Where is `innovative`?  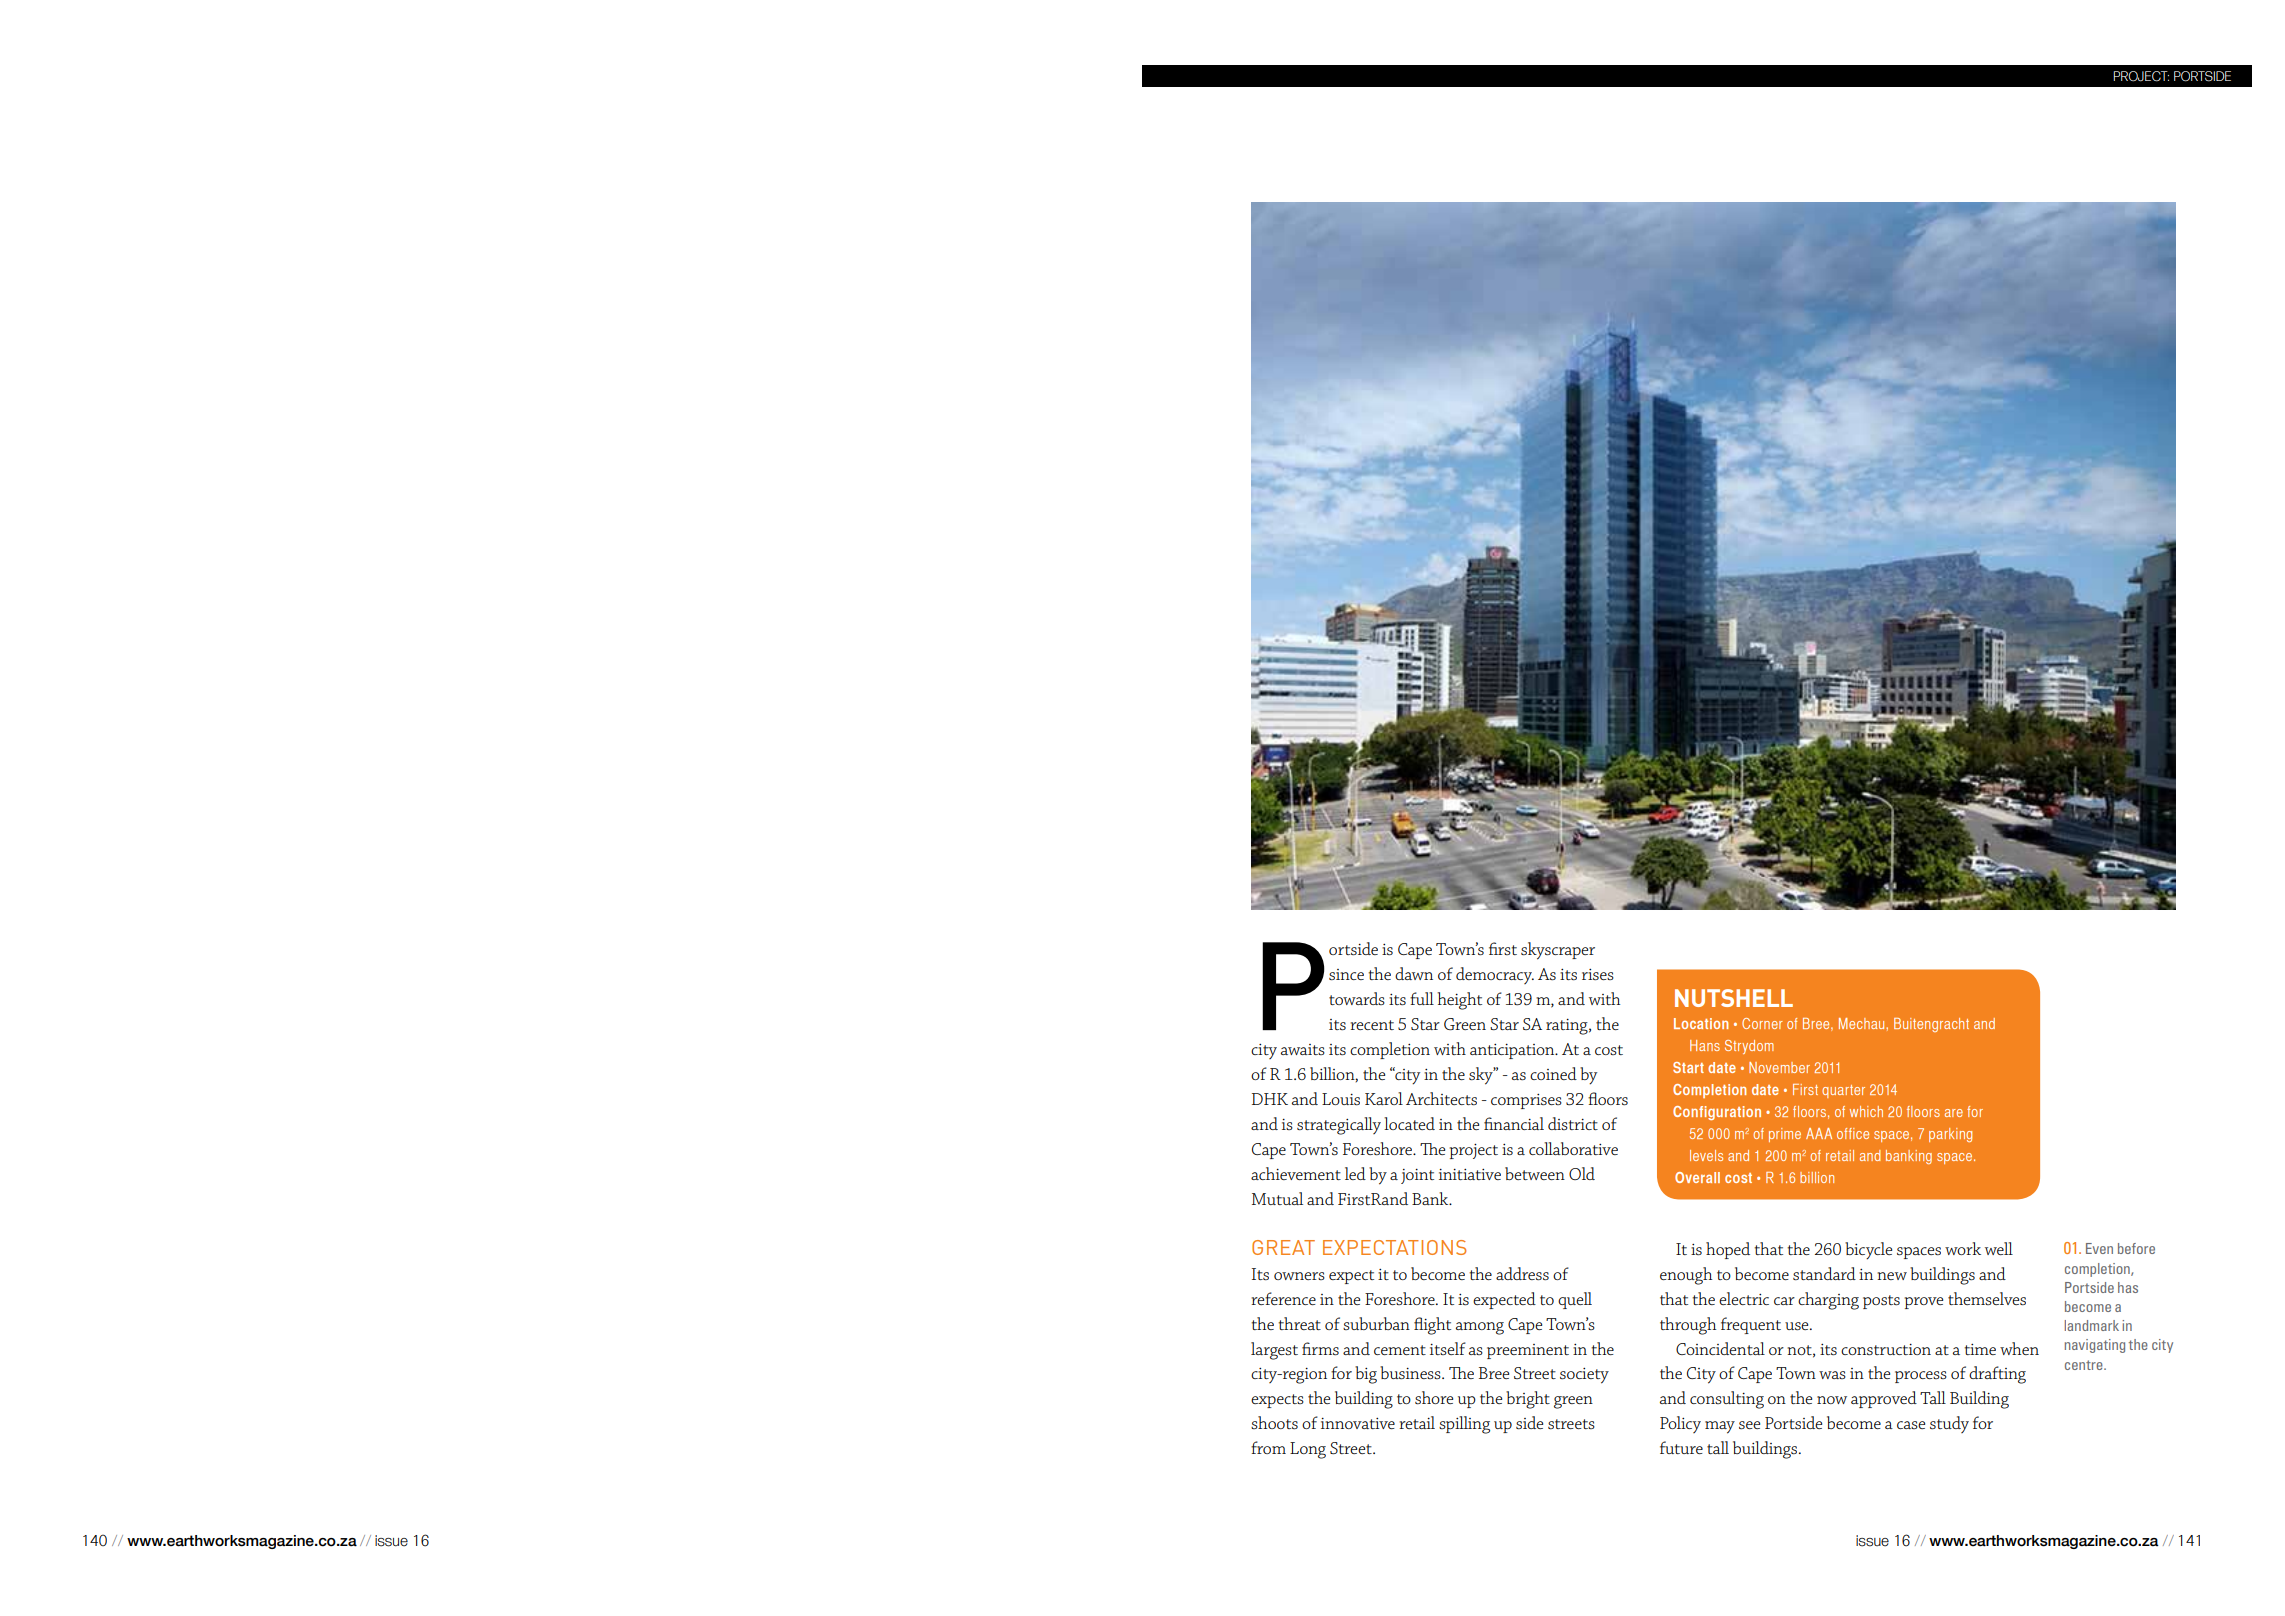
innovative is located at coordinates (1358, 1423).
